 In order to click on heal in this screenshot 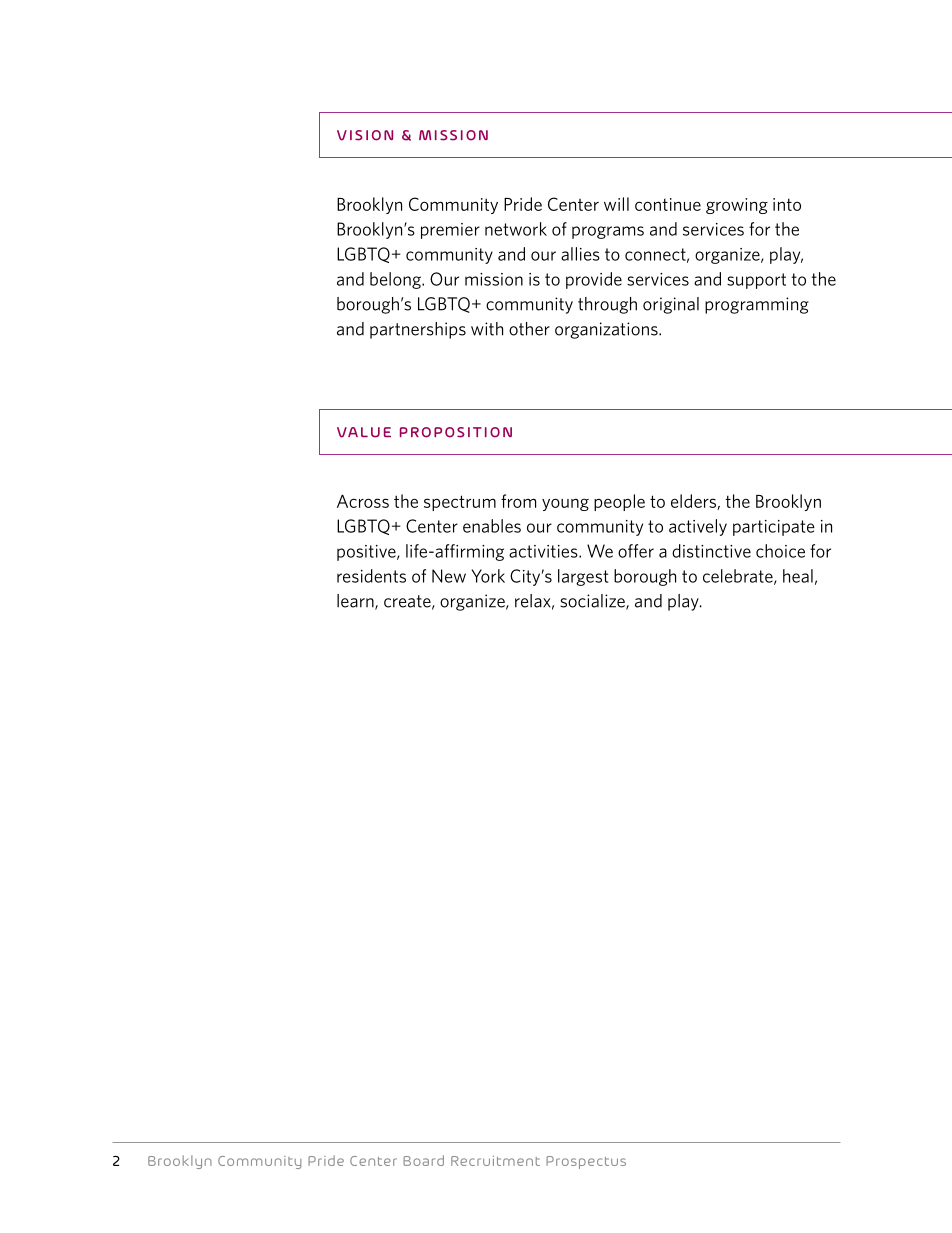, I will do `click(798, 576)`.
